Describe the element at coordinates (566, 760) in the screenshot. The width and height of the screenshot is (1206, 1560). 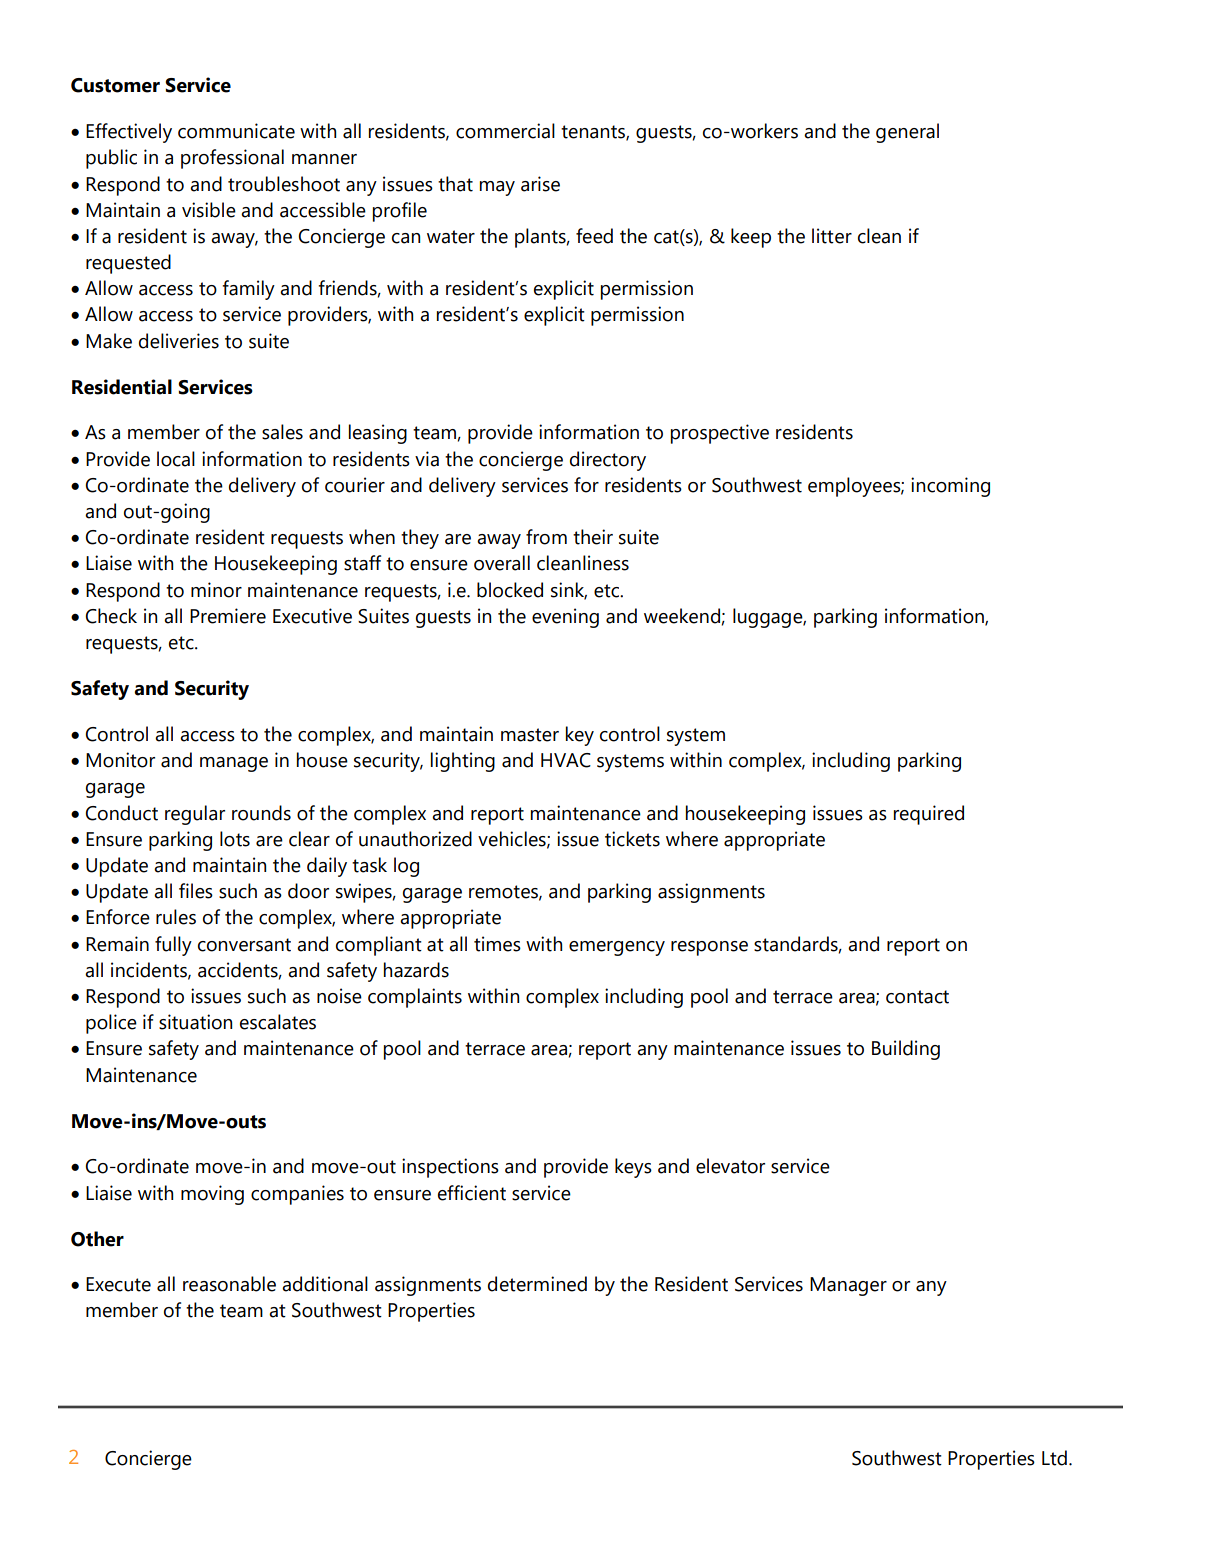
I see `HVAC` at that location.
